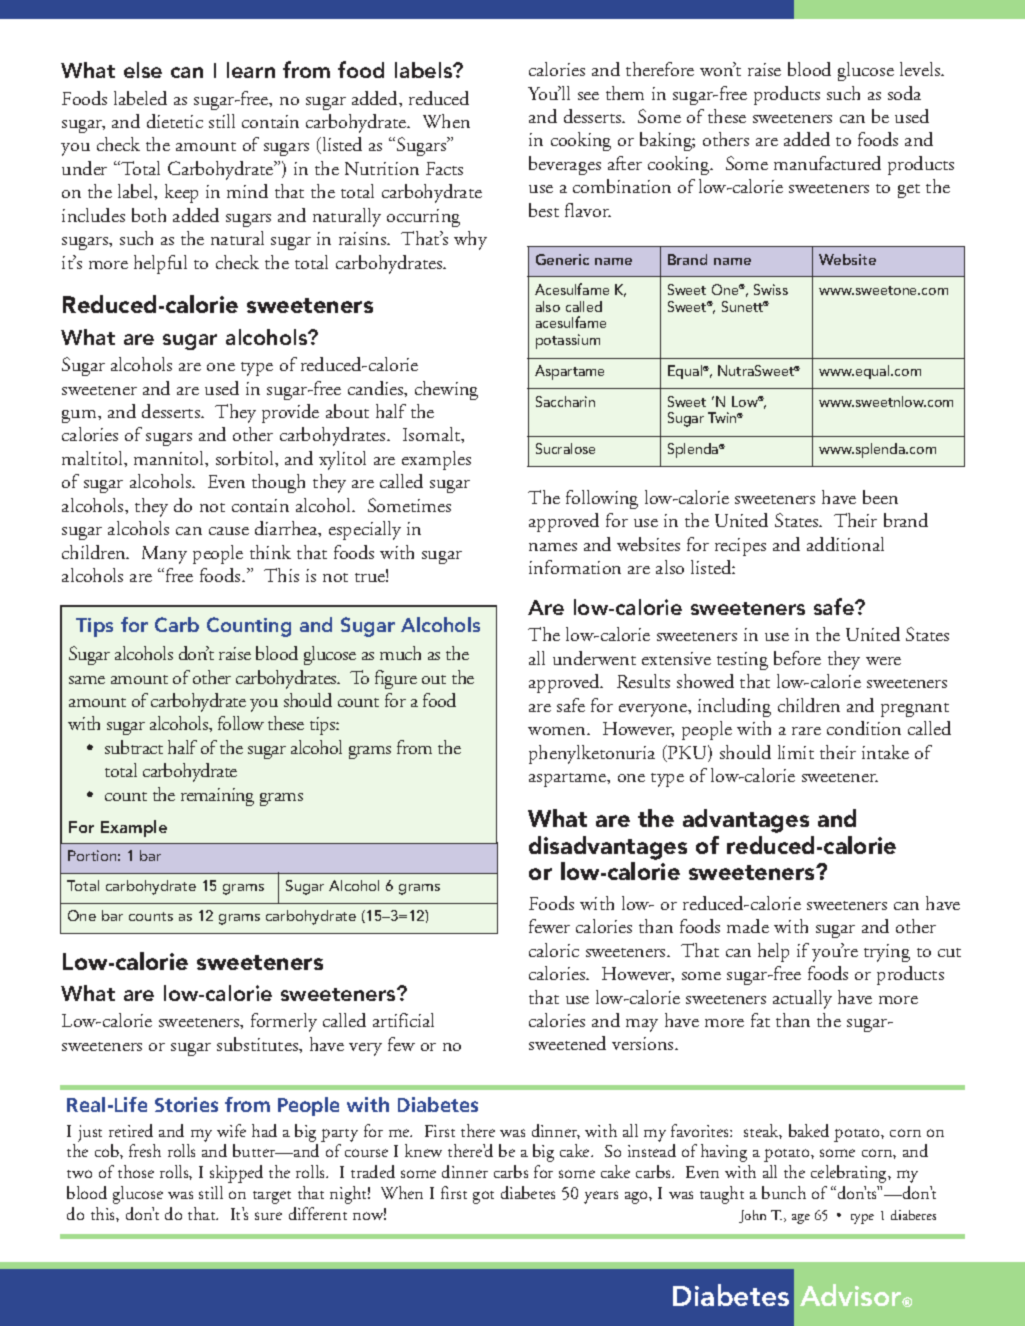 This screenshot has height=1326, width=1025. What do you see at coordinates (87, 680) in the screenshot?
I see `same` at bounding box center [87, 680].
